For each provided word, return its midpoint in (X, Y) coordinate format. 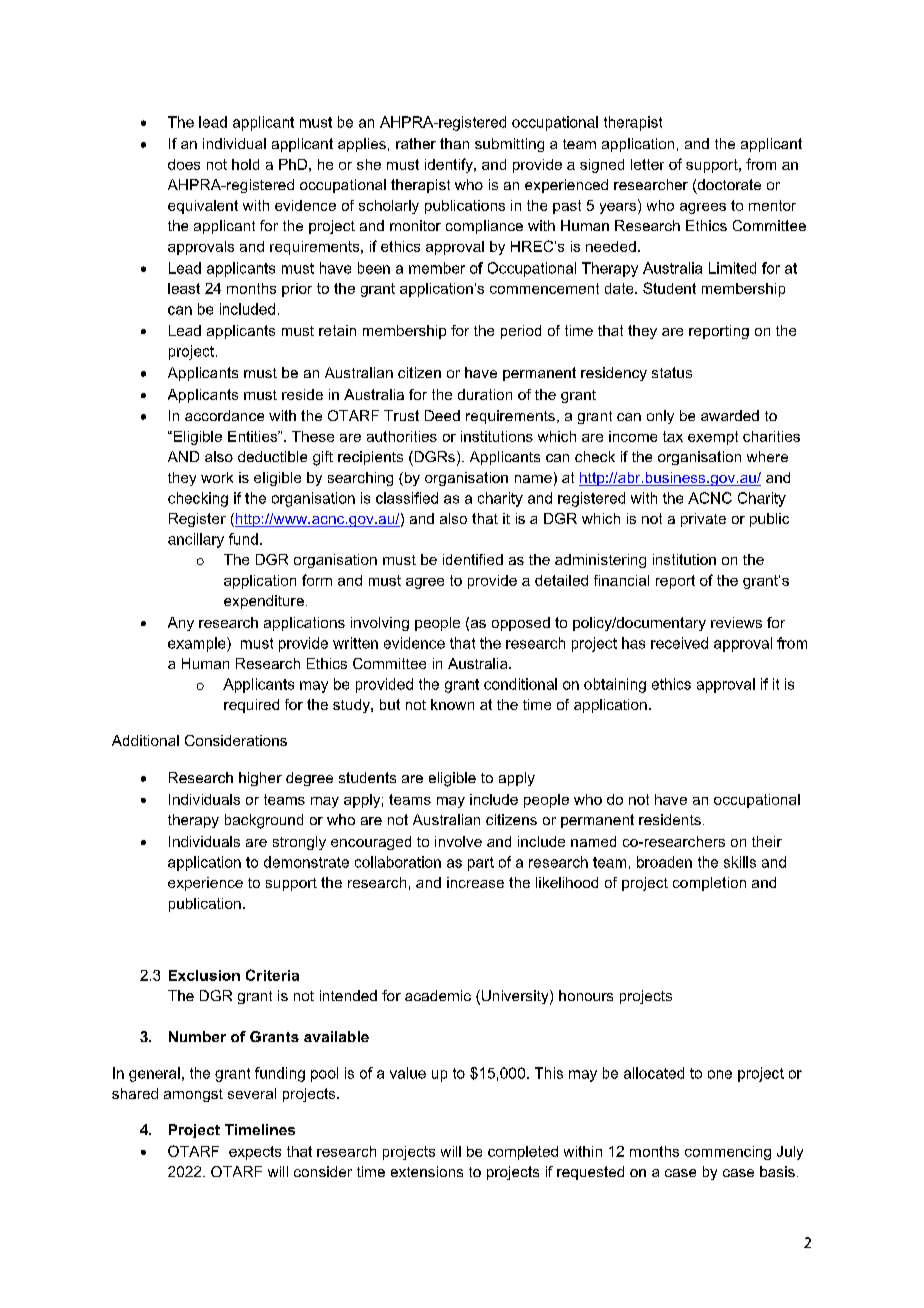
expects (255, 1153)
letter (647, 164)
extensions (427, 1171)
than (454, 143)
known (452, 704)
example (198, 644)
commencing (728, 1153)
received (679, 643)
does (184, 164)
